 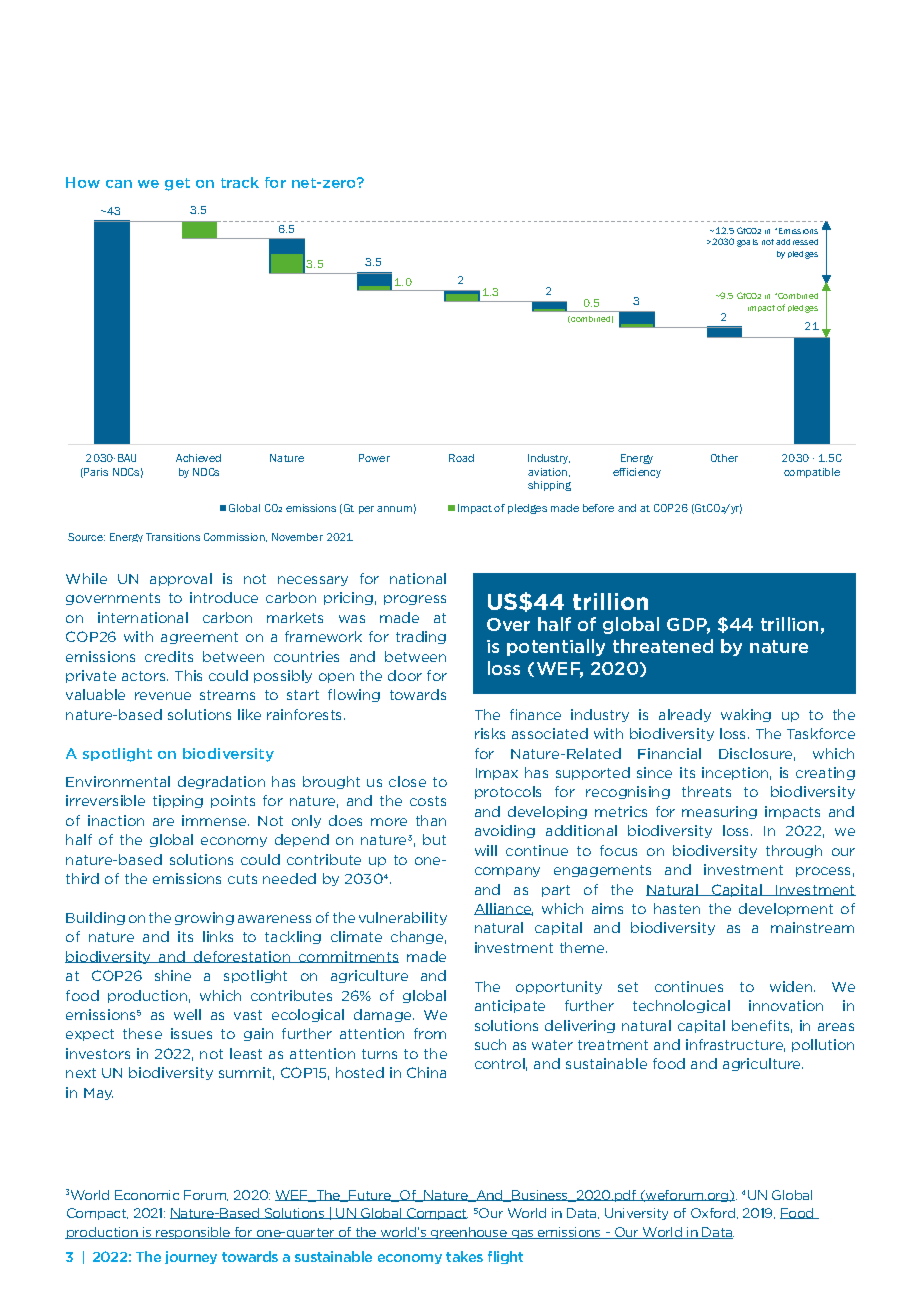 What do you see at coordinates (719, 812) in the screenshot?
I see `measuring` at bounding box center [719, 812].
